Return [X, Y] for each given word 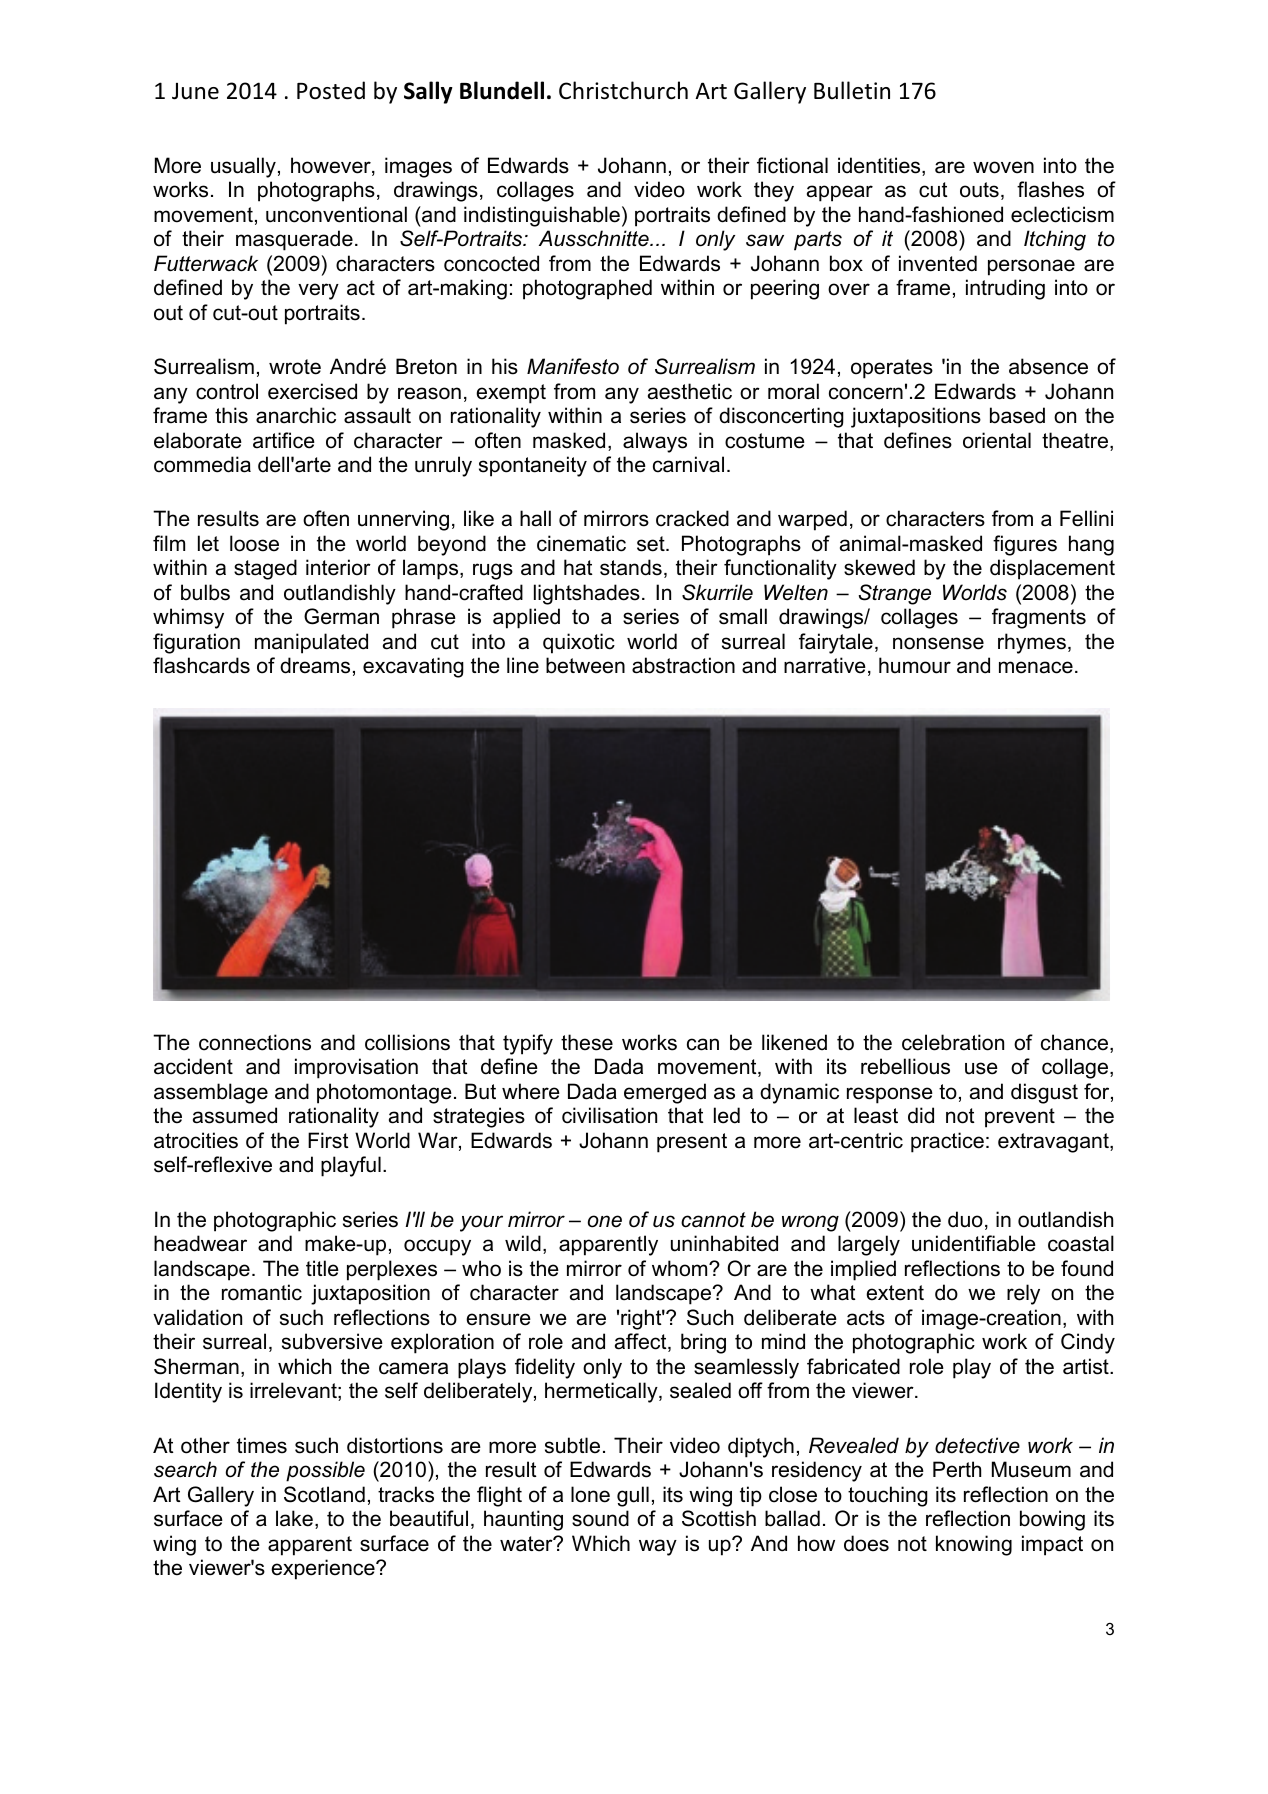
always [655, 442]
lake [294, 1518]
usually [243, 167]
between [585, 665]
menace [1036, 667]
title [322, 1268]
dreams [315, 665]
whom [681, 1268]
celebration [953, 1042]
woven [1003, 167]
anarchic [296, 415]
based [1017, 415]
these [587, 1042]
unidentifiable [974, 1243]
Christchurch [623, 90]
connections [255, 1042]
